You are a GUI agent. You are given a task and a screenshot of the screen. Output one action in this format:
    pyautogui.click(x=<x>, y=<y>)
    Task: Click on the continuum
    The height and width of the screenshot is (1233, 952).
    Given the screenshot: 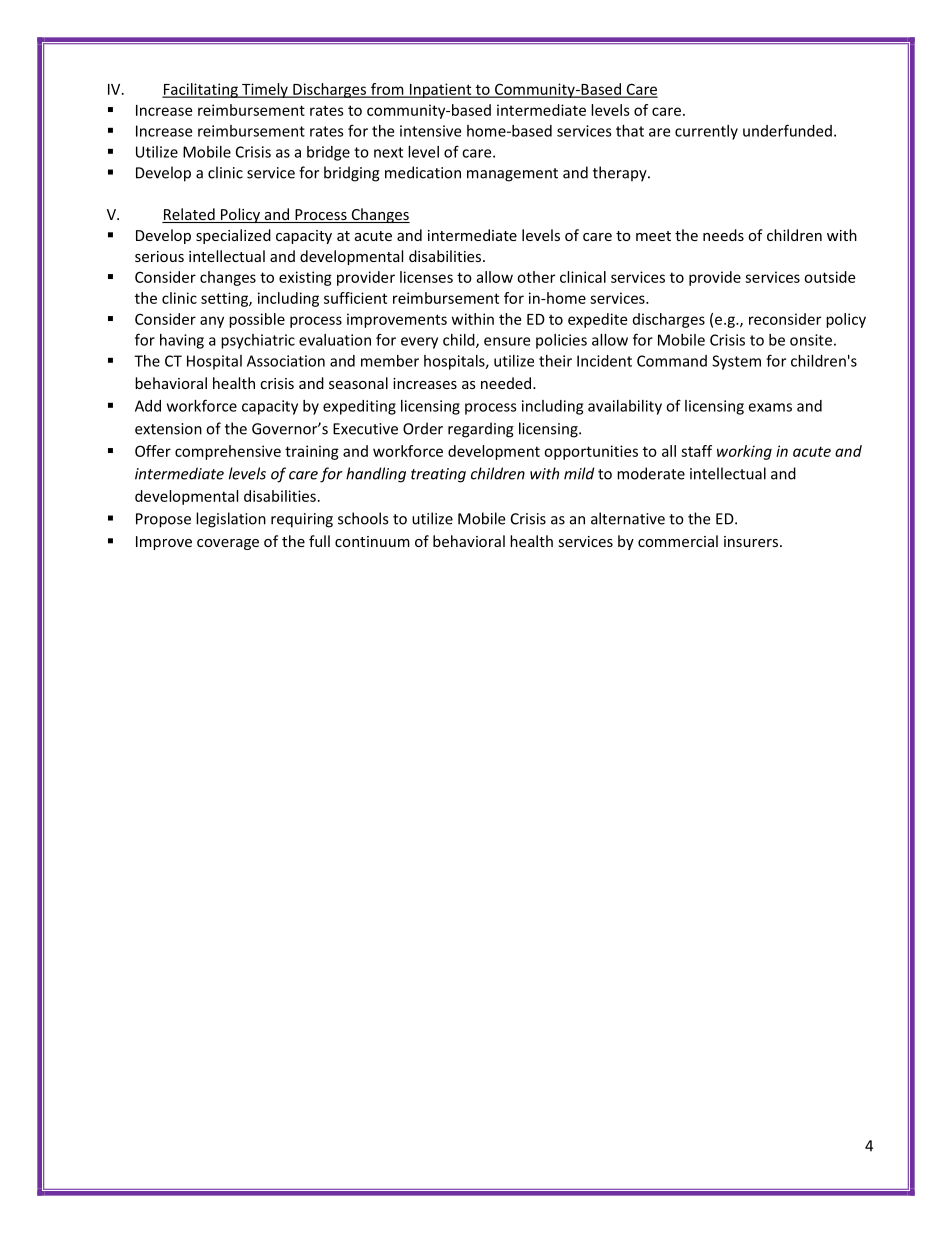 What is the action you would take?
    pyautogui.click(x=372, y=541)
